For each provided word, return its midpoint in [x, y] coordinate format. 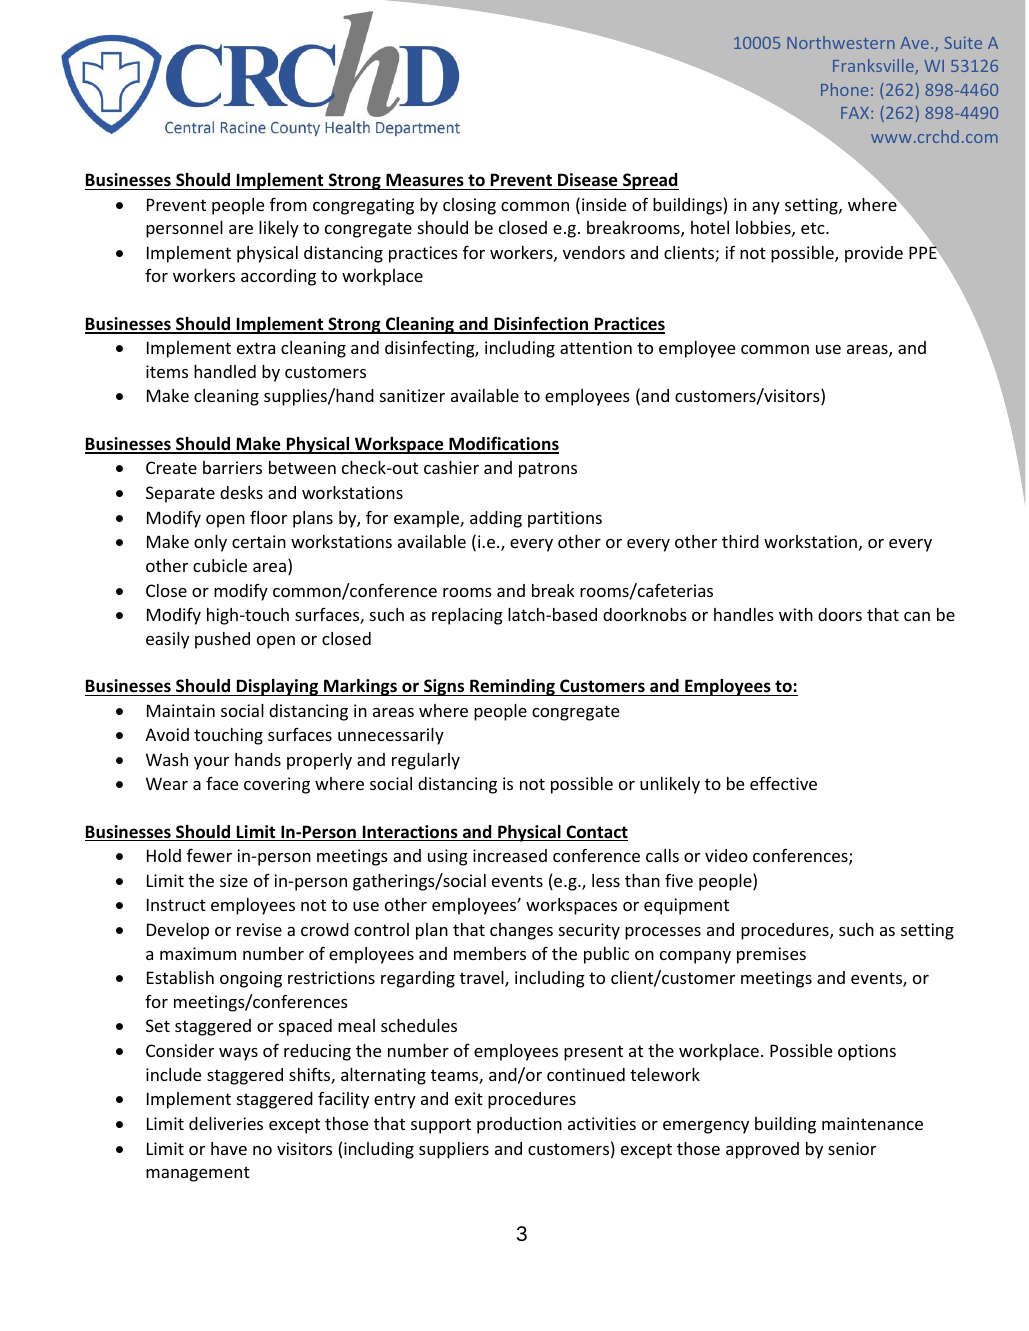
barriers [232, 467]
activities [602, 1123]
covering [277, 785]
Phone [844, 89]
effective [783, 783]
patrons [548, 470]
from [288, 204]
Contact [596, 833]
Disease [587, 180]
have [229, 1148]
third [740, 541]
